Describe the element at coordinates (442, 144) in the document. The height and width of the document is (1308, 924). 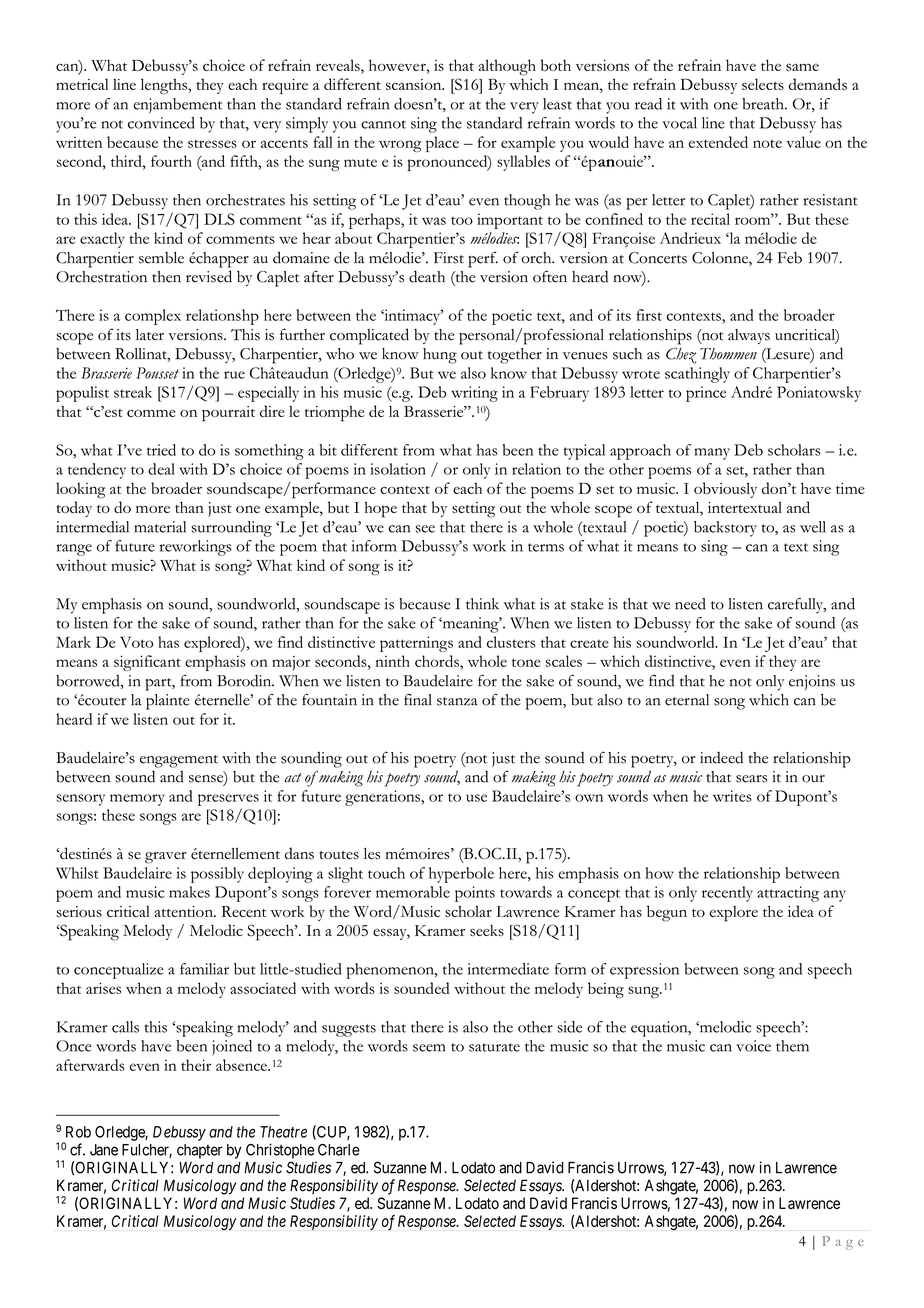
I see `place` at that location.
